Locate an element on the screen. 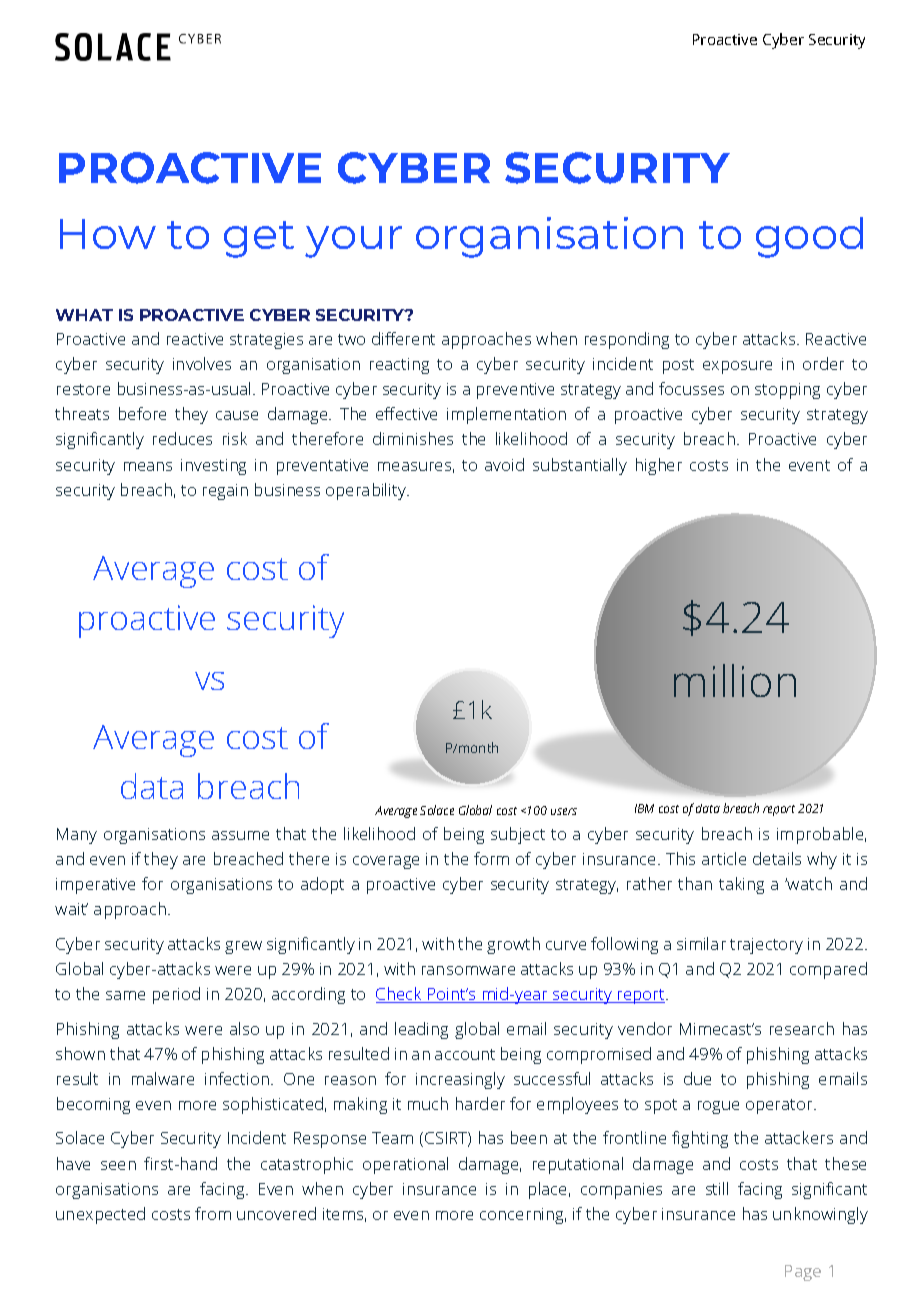 The width and height of the screenshot is (924, 1308). good is located at coordinates (809, 237).
